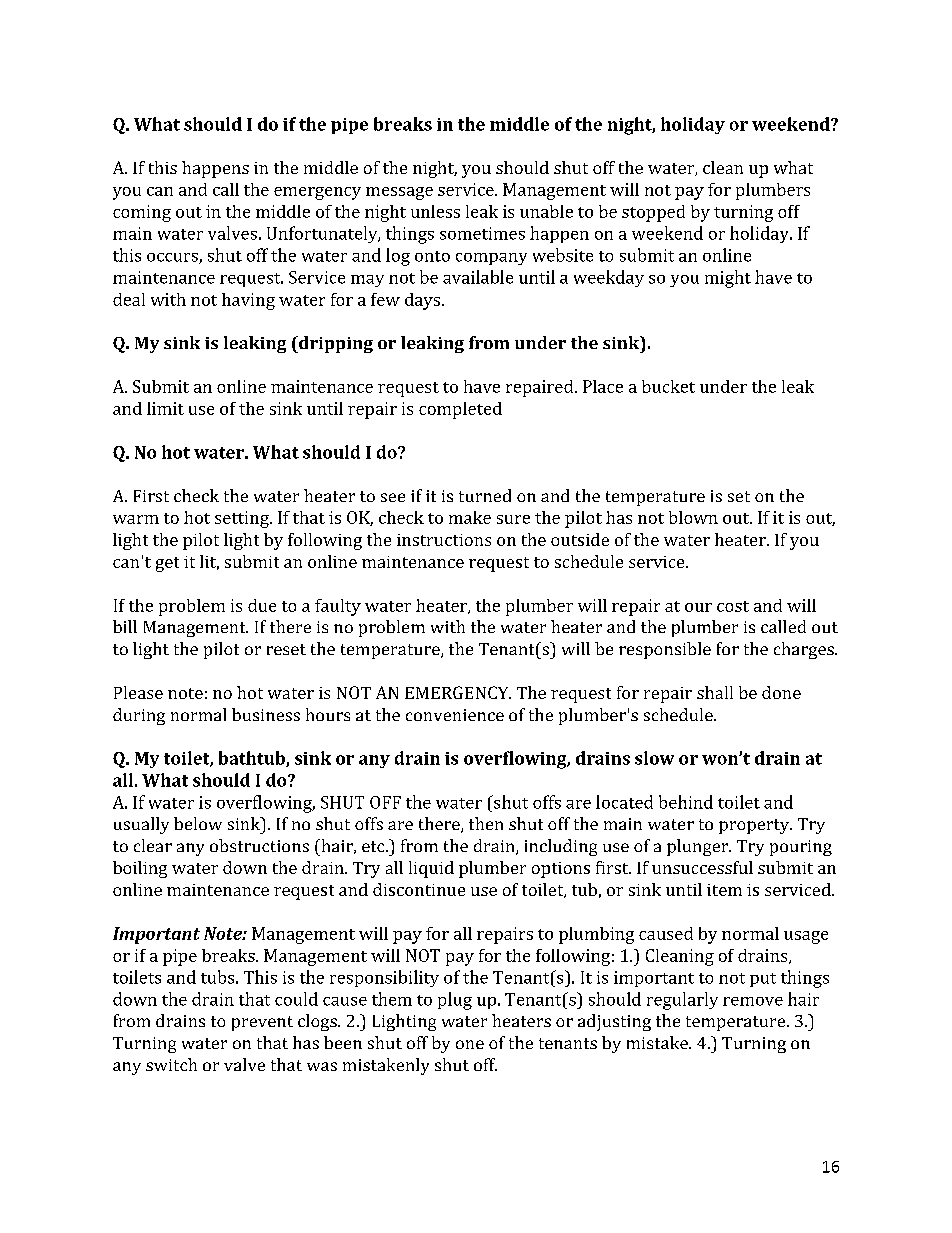 The height and width of the image is (1233, 952). What do you see at coordinates (455, 1001) in the image?
I see `plug` at bounding box center [455, 1001].
